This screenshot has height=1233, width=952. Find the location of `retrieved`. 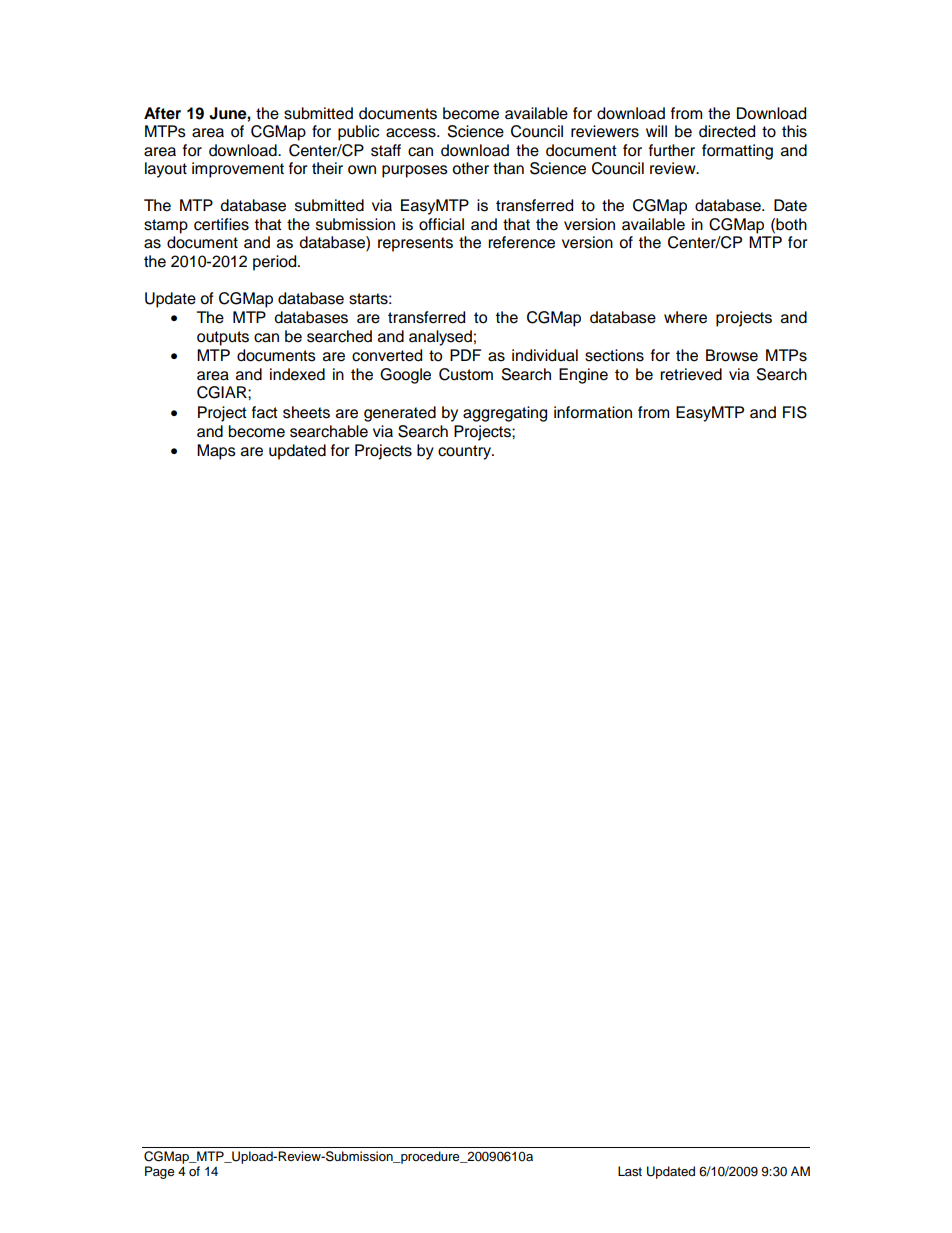

retrieved is located at coordinates (691, 374).
